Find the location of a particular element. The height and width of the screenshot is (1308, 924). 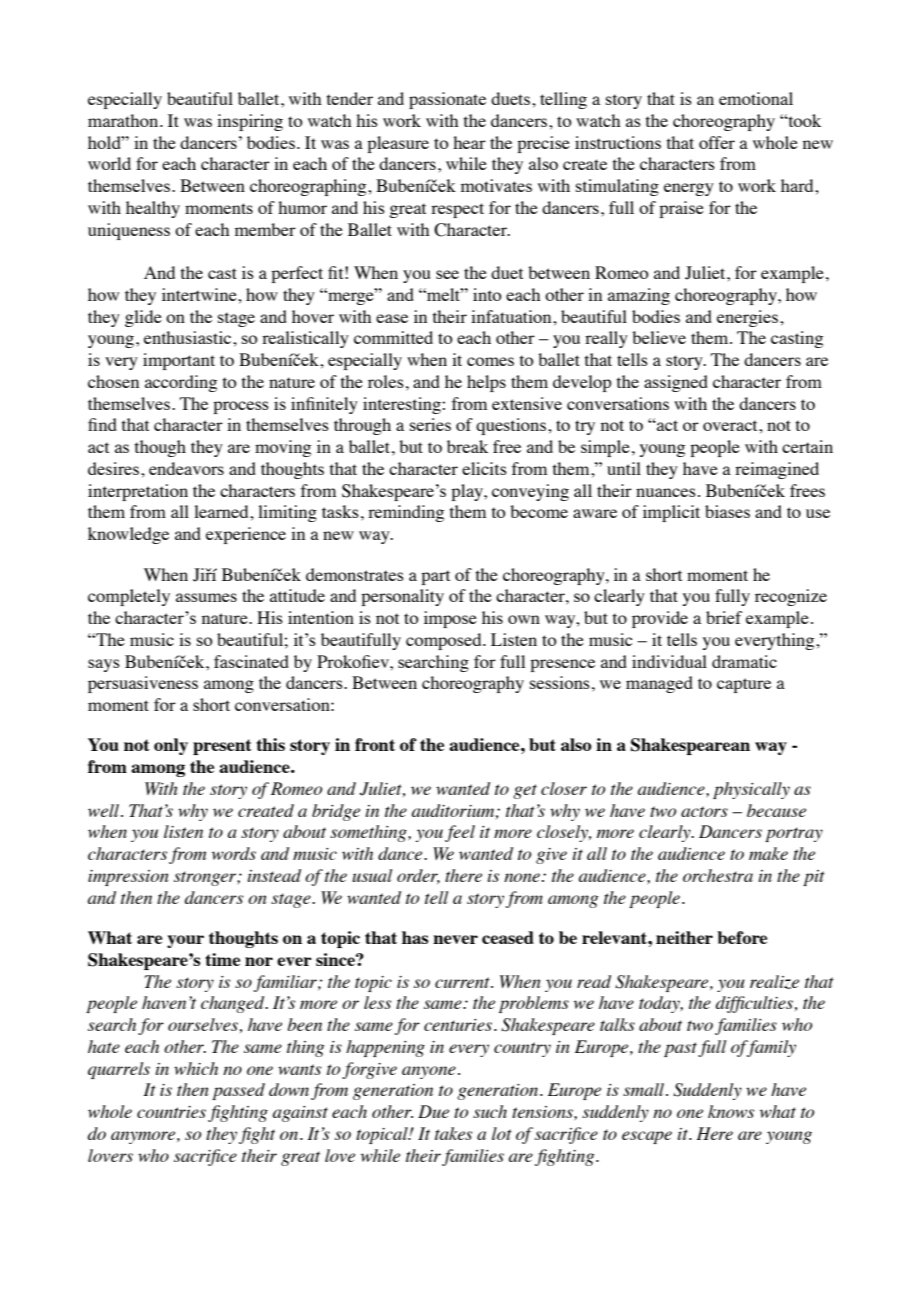

brief is located at coordinates (724, 617).
